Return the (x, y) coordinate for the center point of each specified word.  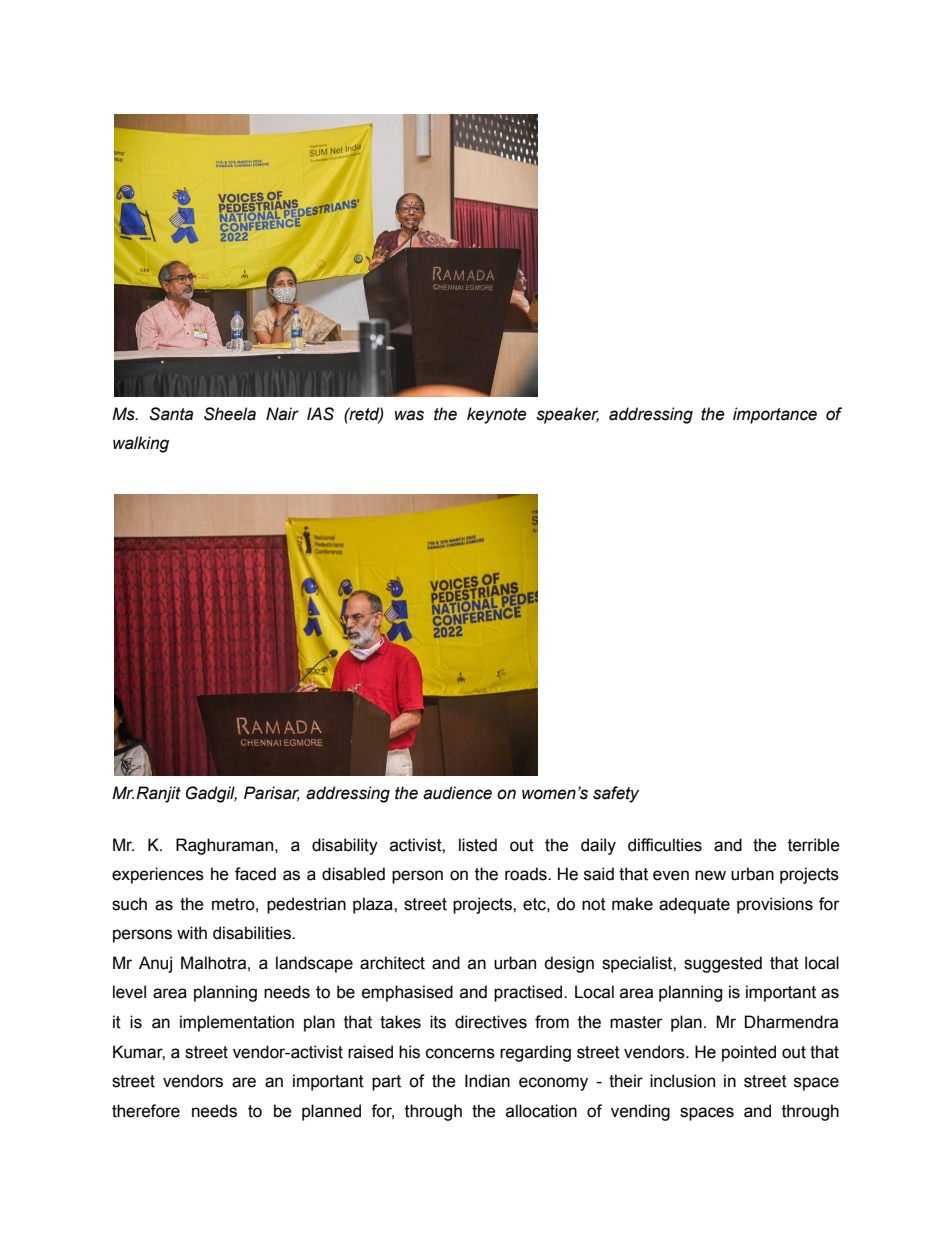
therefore (146, 1111)
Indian (487, 1081)
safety (616, 794)
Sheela (230, 414)
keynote (497, 415)
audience (457, 793)
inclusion (682, 1081)
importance (775, 415)
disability (345, 846)
